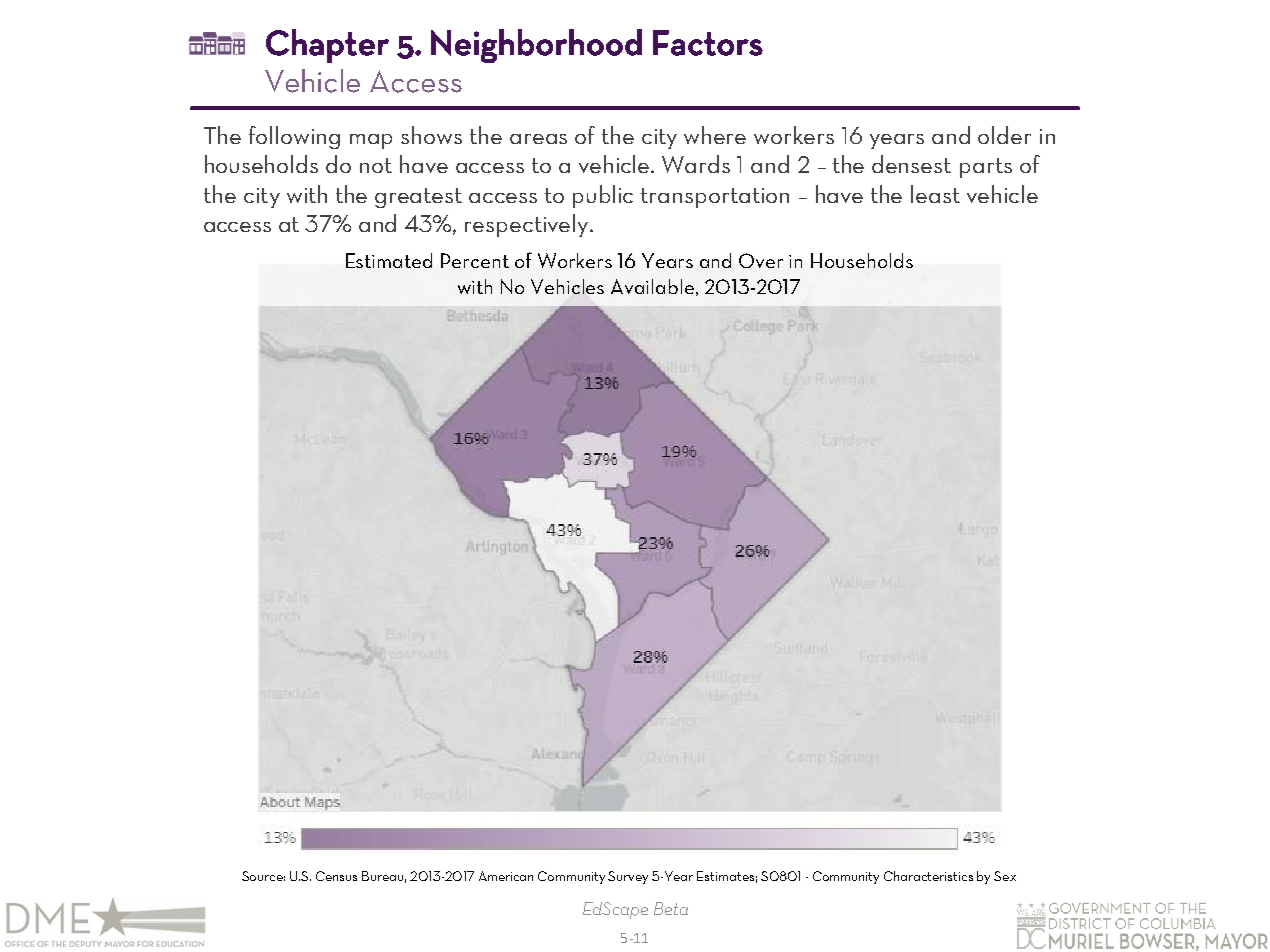 This page has width=1270, height=952. What do you see at coordinates (327, 46) in the page?
I see `Chapter` at bounding box center [327, 46].
